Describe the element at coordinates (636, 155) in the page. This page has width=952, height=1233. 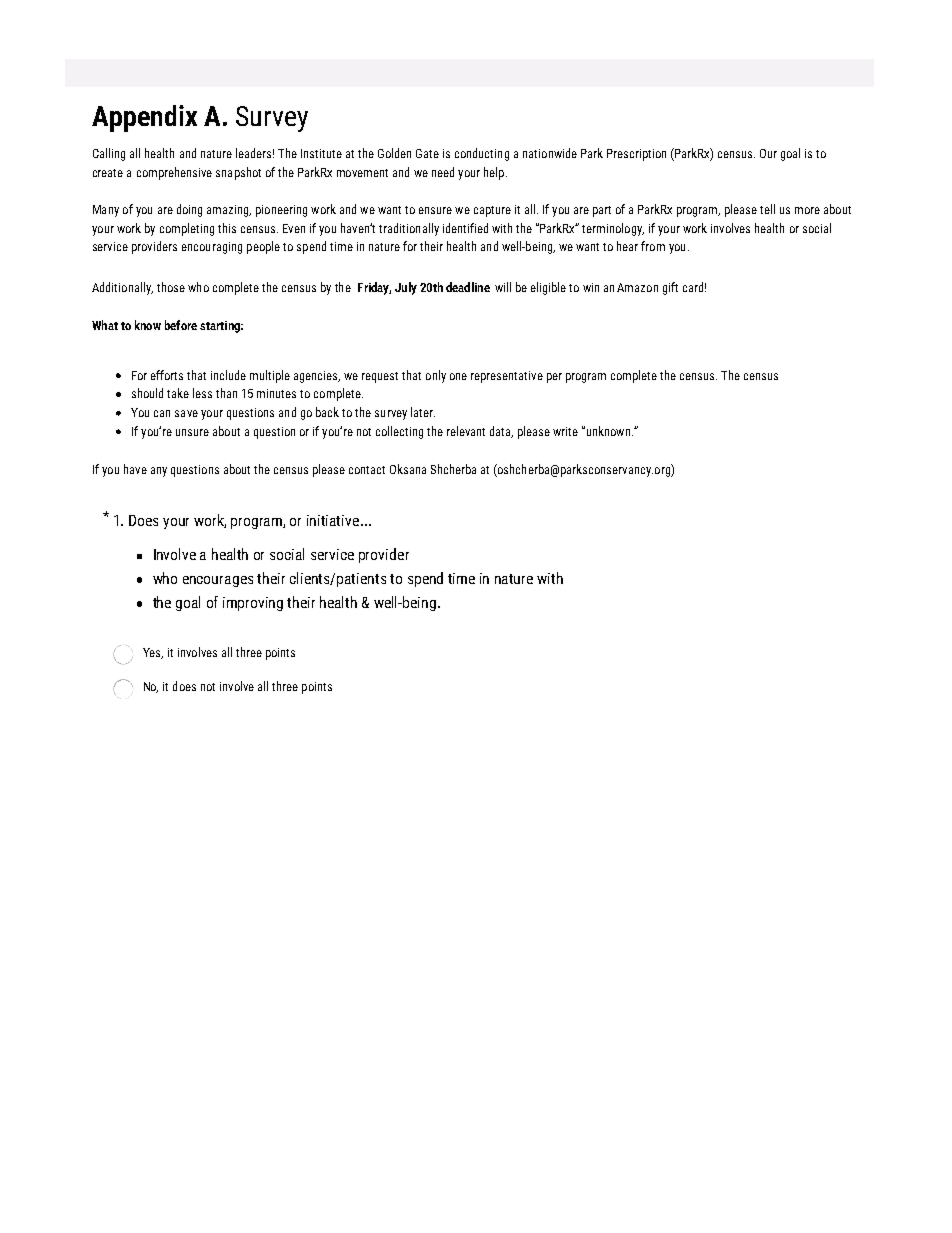
I see `Prescription` at that location.
